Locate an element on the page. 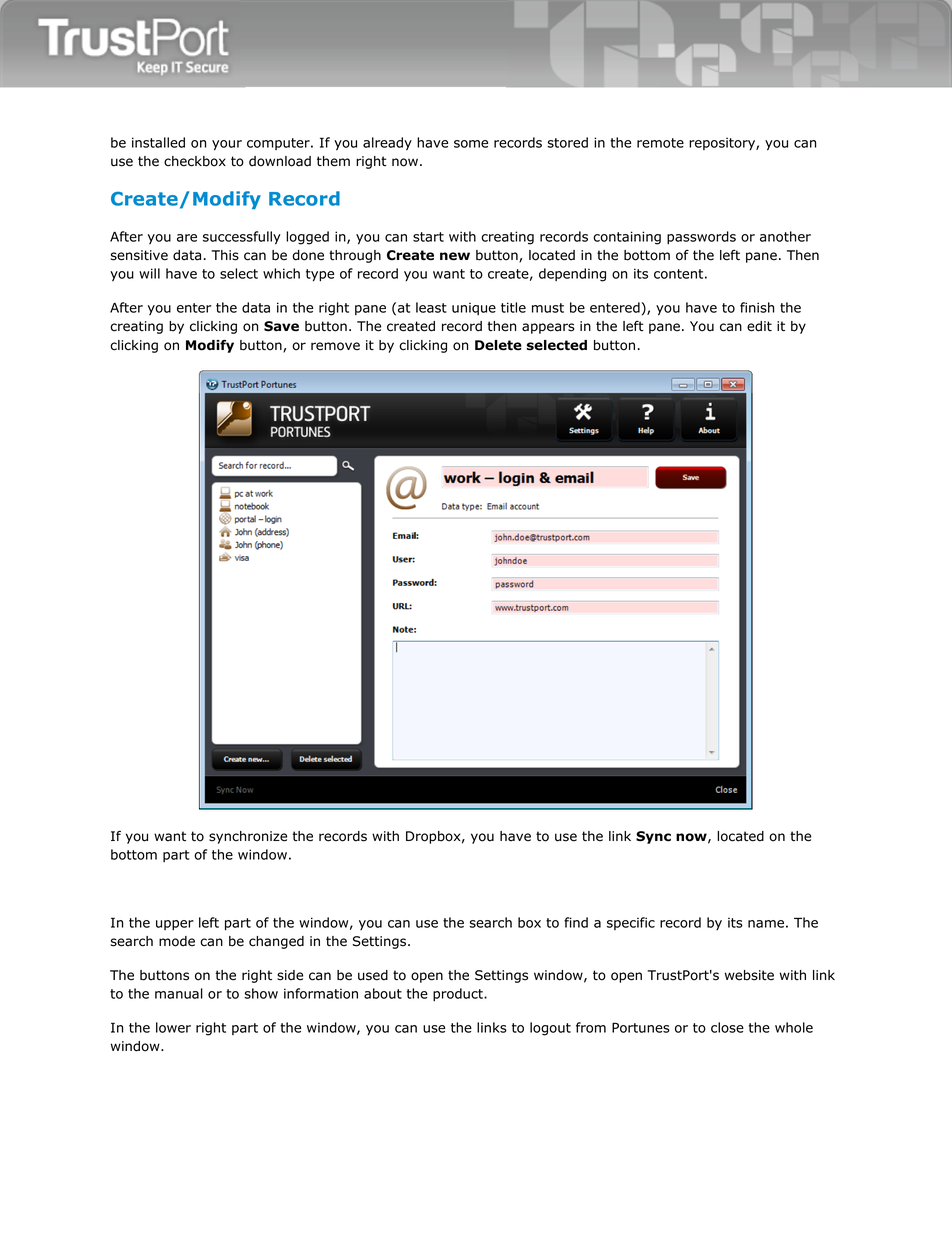 This image has width=952, height=1233. find is located at coordinates (576, 922).
